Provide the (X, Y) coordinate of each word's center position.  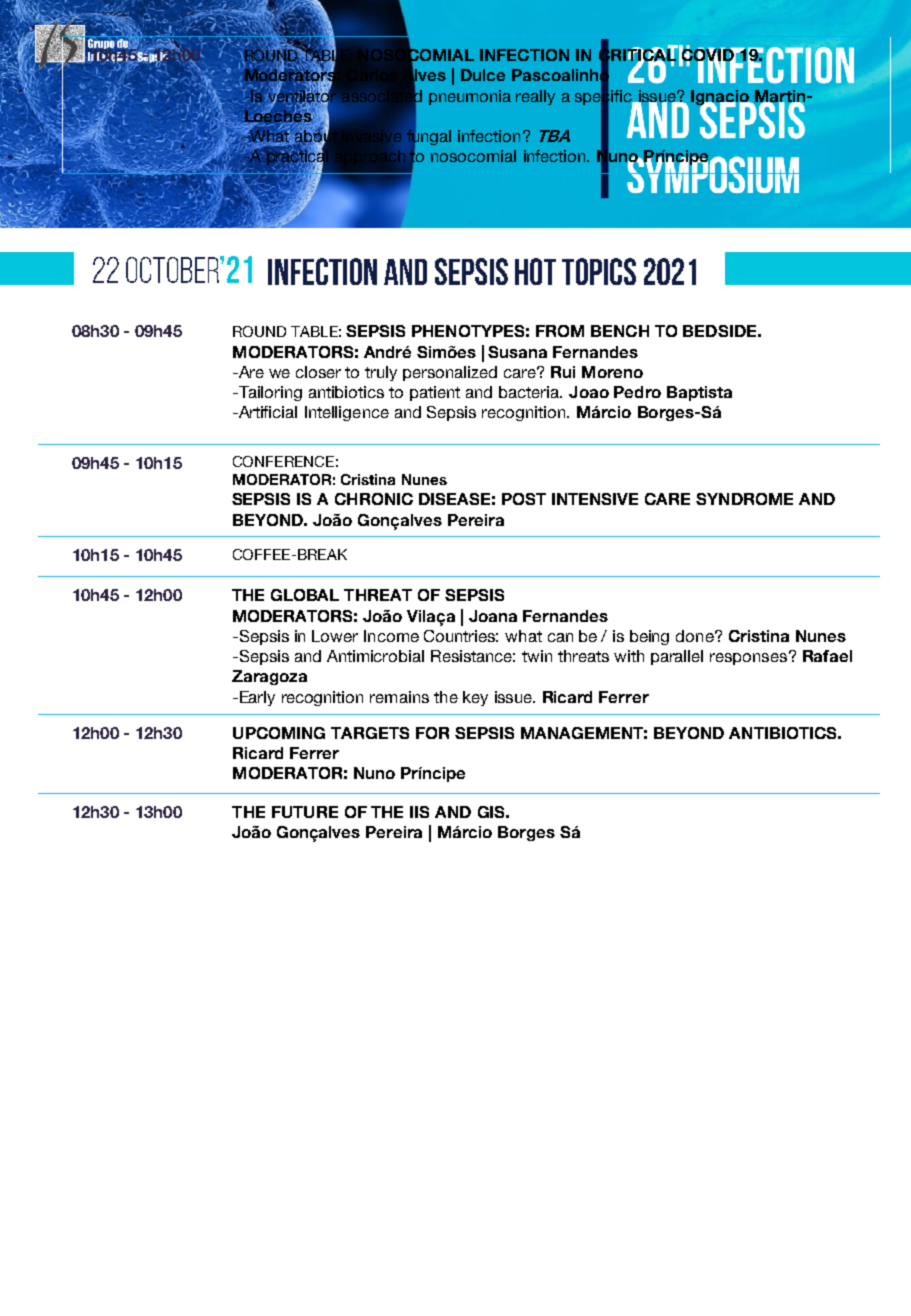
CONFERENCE (283, 461)
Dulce (483, 75)
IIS (419, 812)
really (535, 97)
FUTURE (305, 812)
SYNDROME (744, 499)
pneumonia (470, 97)
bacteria (530, 392)
